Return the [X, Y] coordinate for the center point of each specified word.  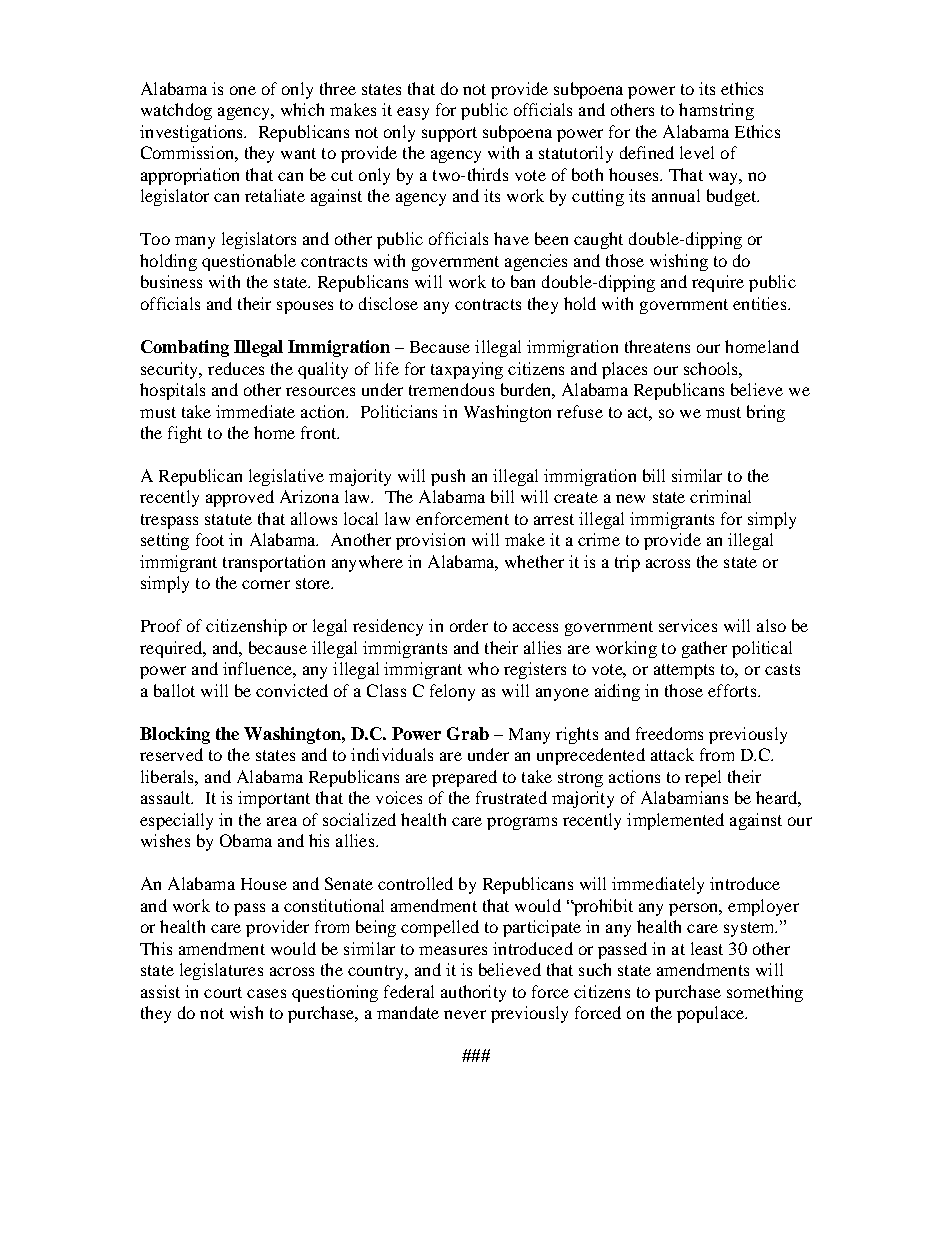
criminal [720, 496]
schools [712, 368]
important [274, 799]
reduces [236, 368]
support [449, 134]
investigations [192, 133]
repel [703, 778]
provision [430, 541]
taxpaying [467, 370]
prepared [464, 778]
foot [210, 539]
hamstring [716, 111]
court [223, 992]
